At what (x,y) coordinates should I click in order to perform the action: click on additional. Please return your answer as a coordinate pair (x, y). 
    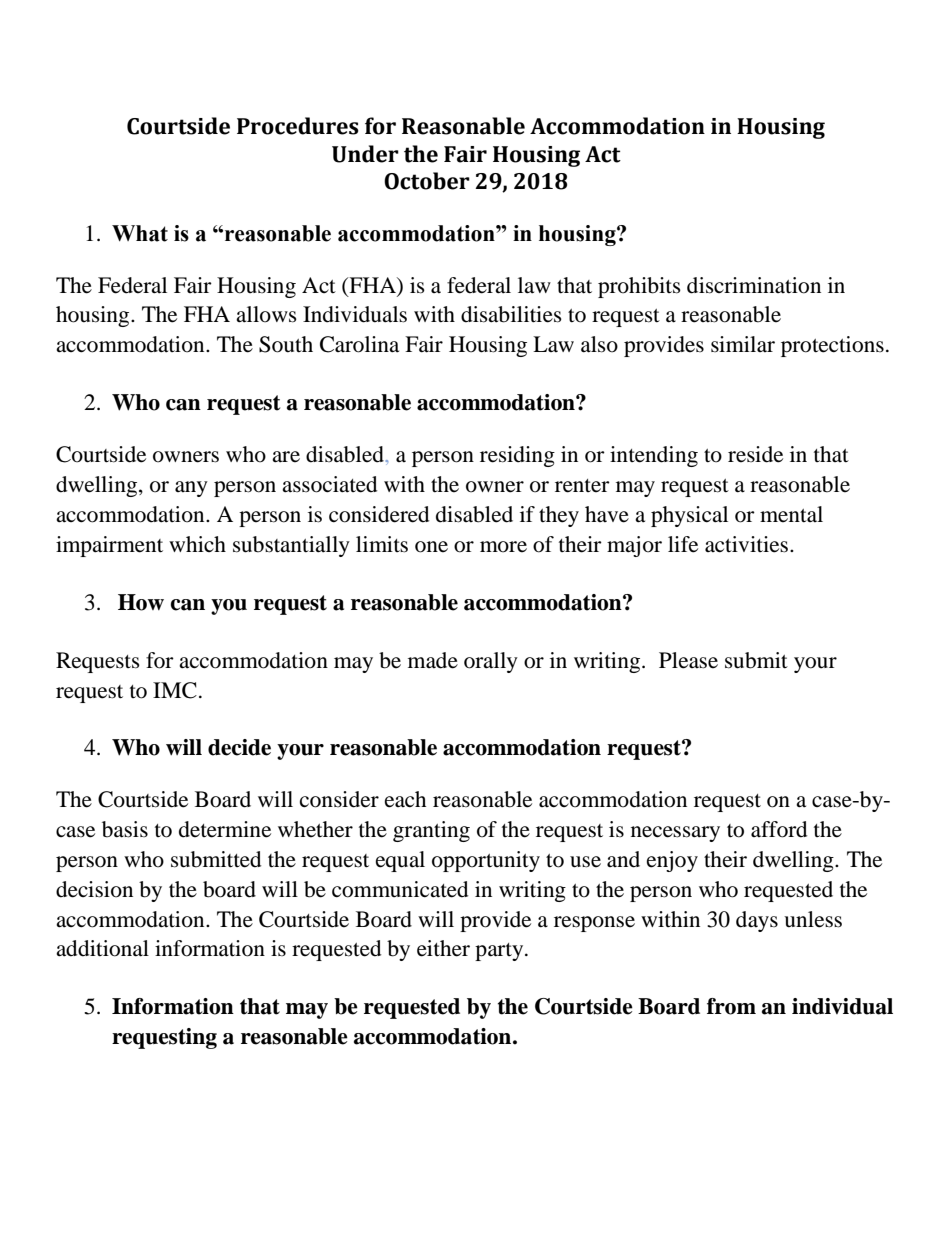
    Looking at the image, I should click on (102, 948).
